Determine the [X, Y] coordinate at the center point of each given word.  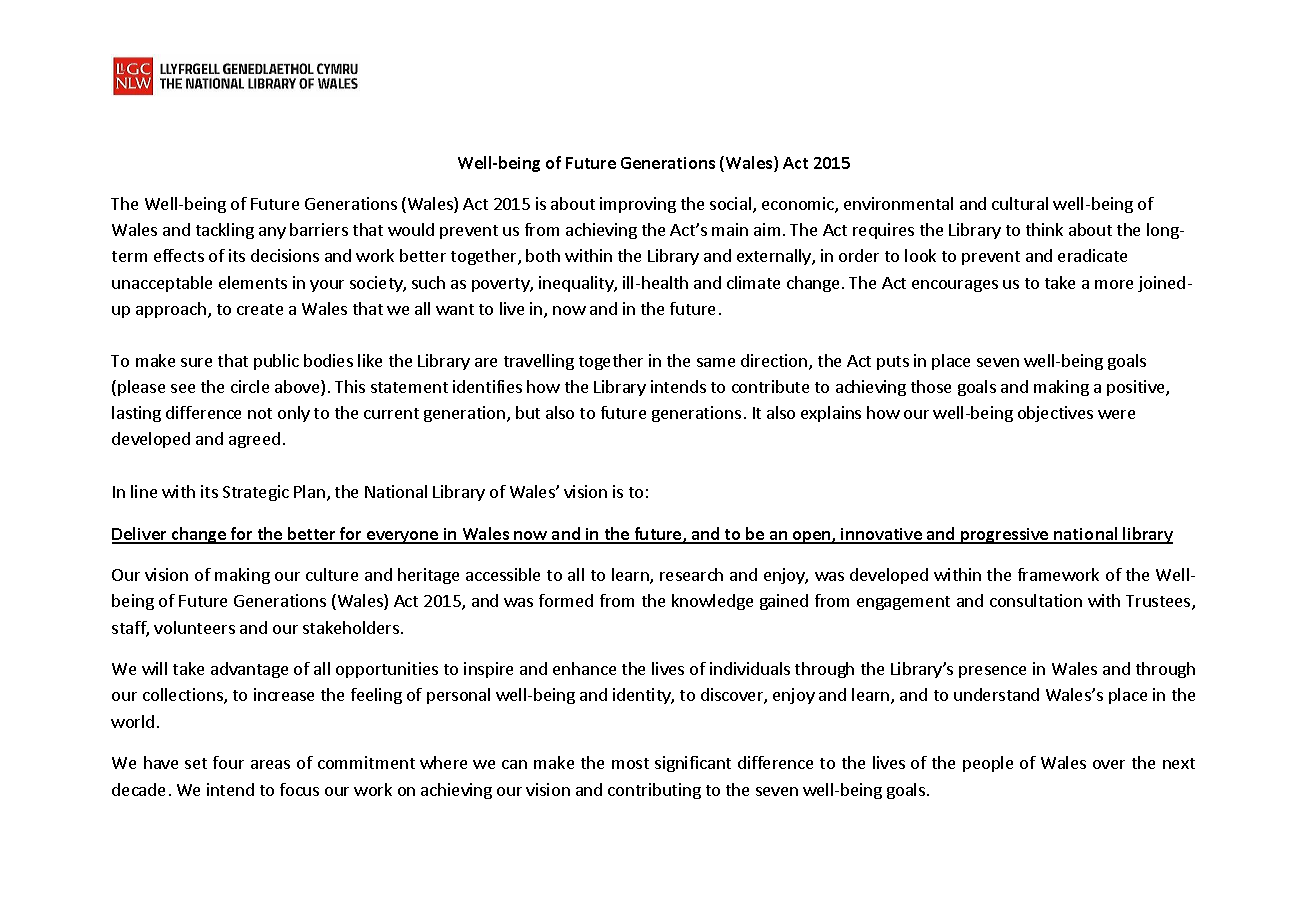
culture [332, 574]
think [1044, 229]
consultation [1036, 600]
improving [638, 205]
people [988, 764]
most [630, 763]
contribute [770, 386]
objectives [1055, 414]
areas [270, 764]
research [691, 574]
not [260, 413]
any [272, 233]
